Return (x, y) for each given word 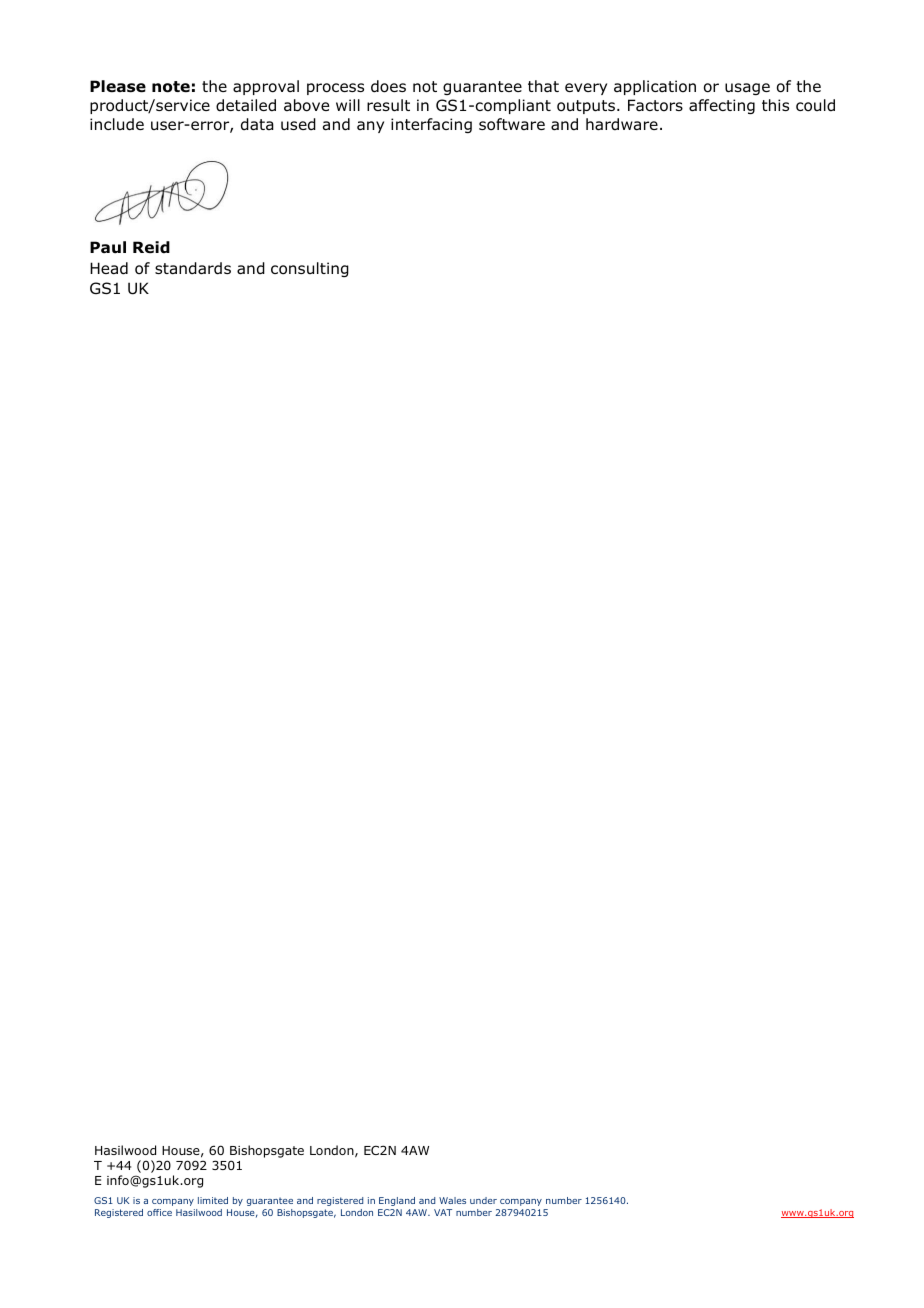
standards (193, 268)
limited (213, 1200)
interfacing (431, 125)
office (159, 1212)
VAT (443, 1212)
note (171, 87)
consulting (310, 269)
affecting (722, 106)
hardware (622, 124)
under (483, 1200)
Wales (452, 1200)
